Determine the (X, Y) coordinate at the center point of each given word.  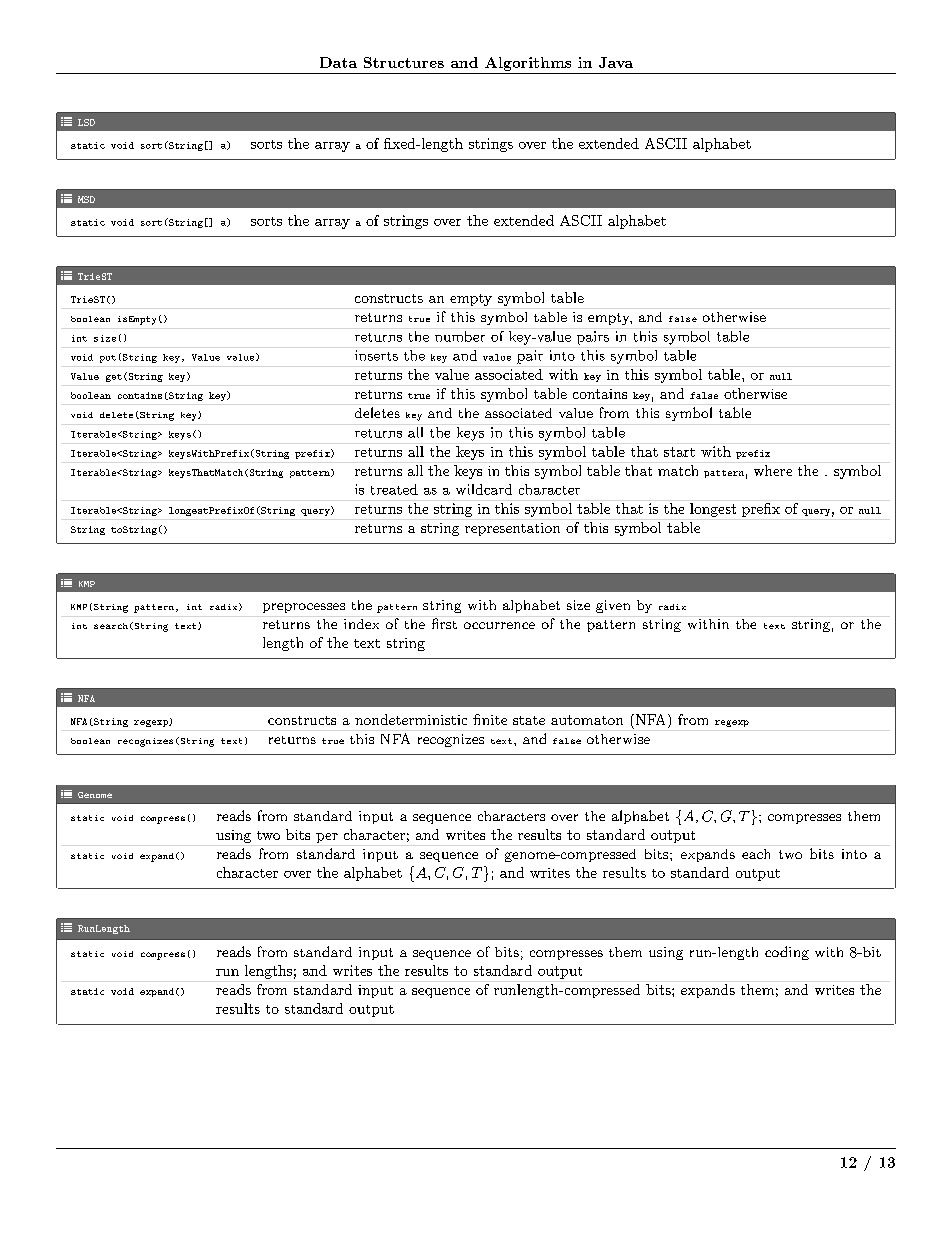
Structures (404, 62)
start (679, 452)
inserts (376, 355)
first (444, 623)
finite (490, 719)
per (327, 838)
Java (616, 62)
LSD (86, 122)
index (361, 624)
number (460, 336)
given (613, 606)
